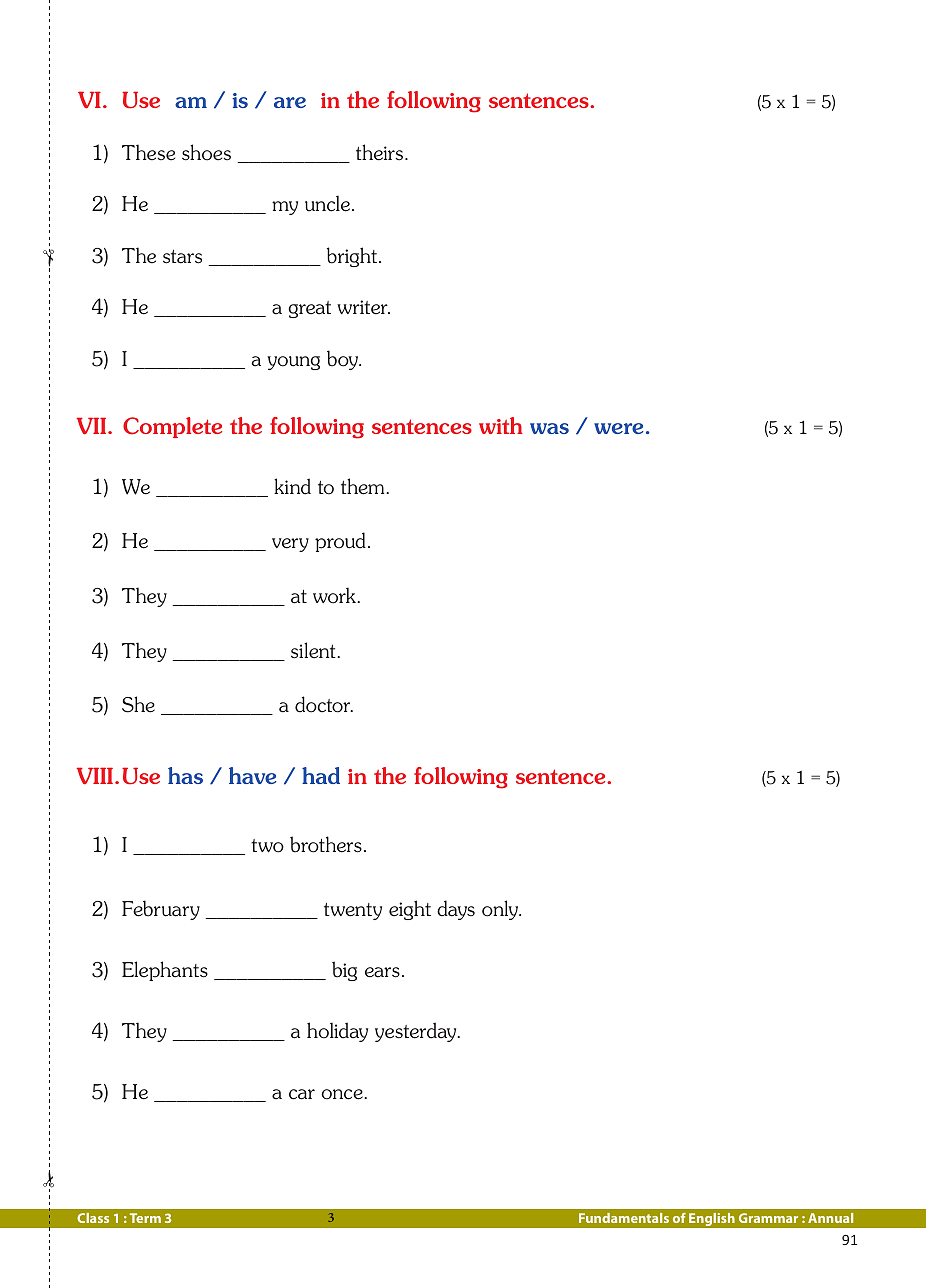 The height and width of the document is (1288, 926). Describe the element at coordinates (321, 775) in the document. I see `had` at that location.
